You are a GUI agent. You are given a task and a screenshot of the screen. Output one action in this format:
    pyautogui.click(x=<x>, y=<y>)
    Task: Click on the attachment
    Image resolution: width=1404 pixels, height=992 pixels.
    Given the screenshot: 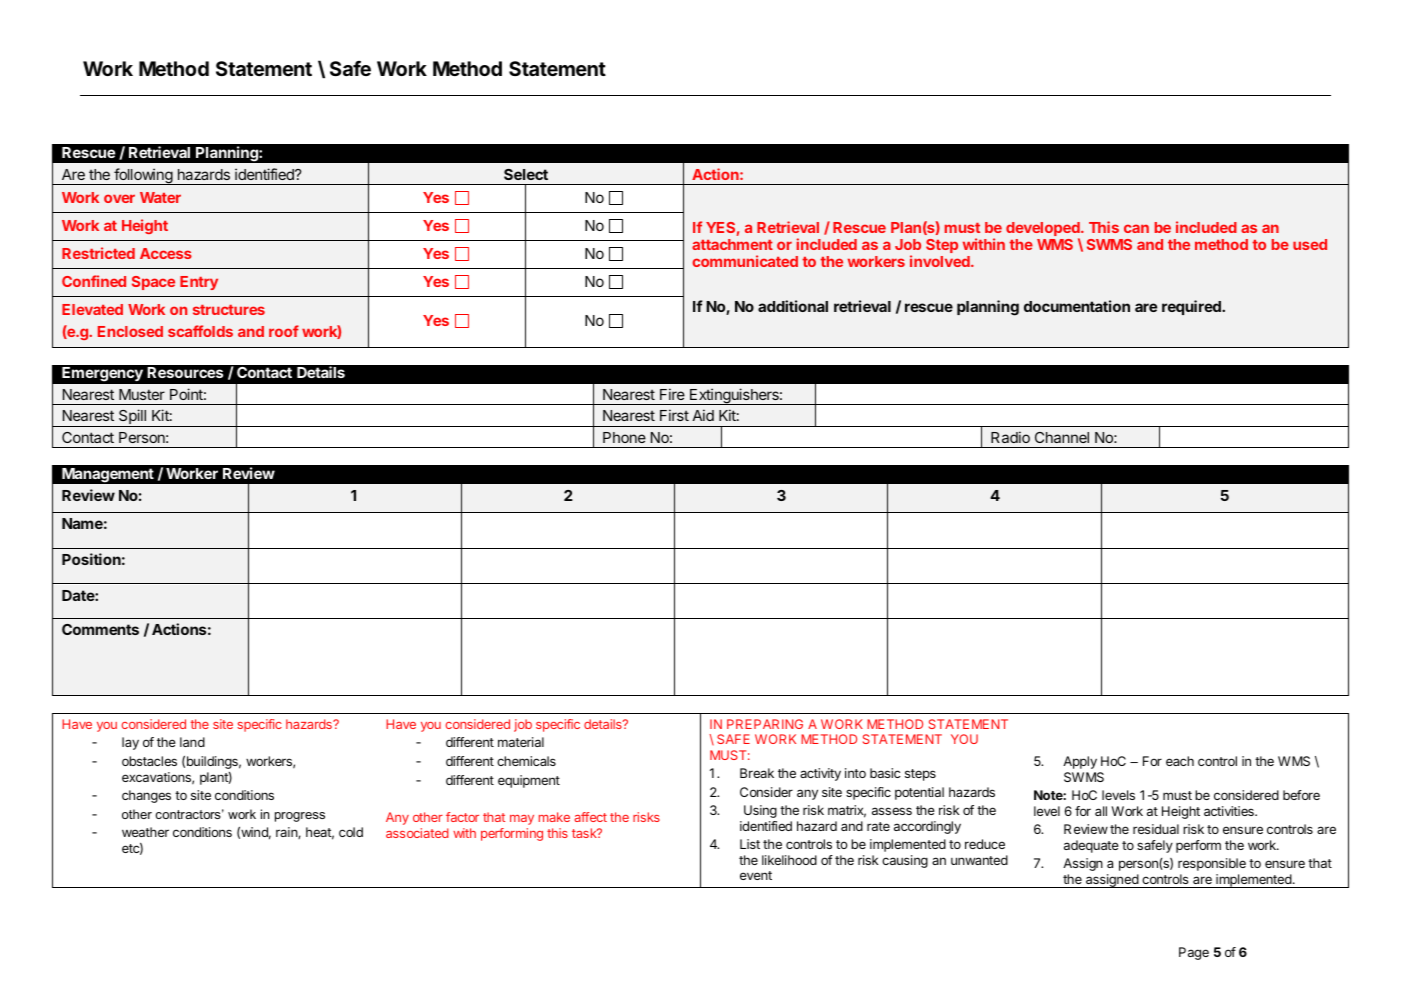 What is the action you would take?
    pyautogui.click(x=732, y=244)
